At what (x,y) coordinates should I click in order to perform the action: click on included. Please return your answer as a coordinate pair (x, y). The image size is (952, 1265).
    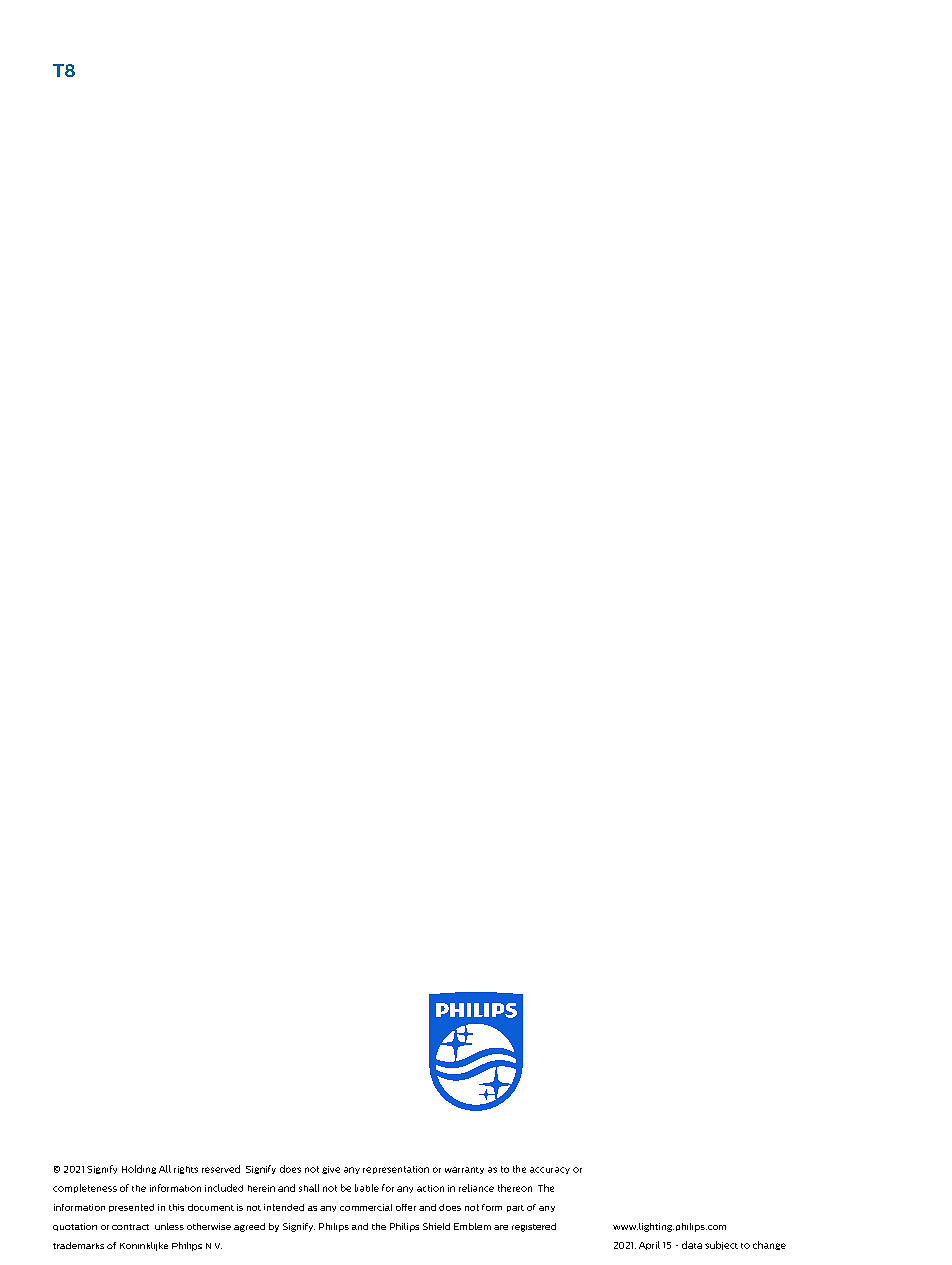
    Looking at the image, I should click on (224, 1188).
